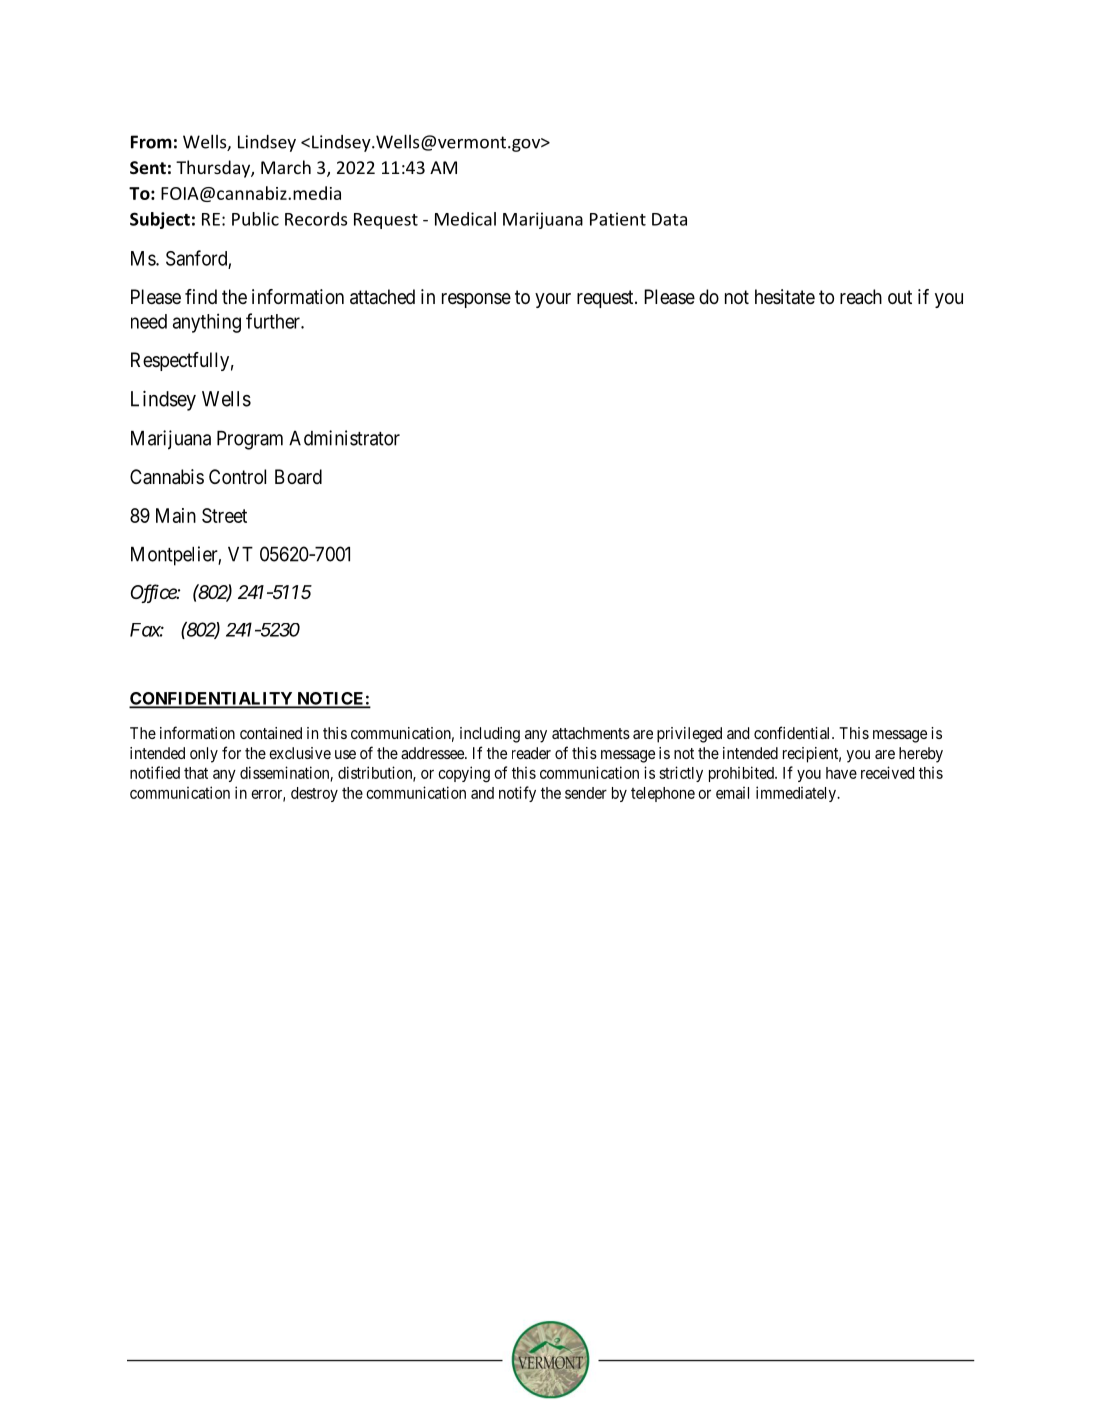 The height and width of the document is (1424, 1101). Describe the element at coordinates (553, 300) in the document. I see `your` at that location.
